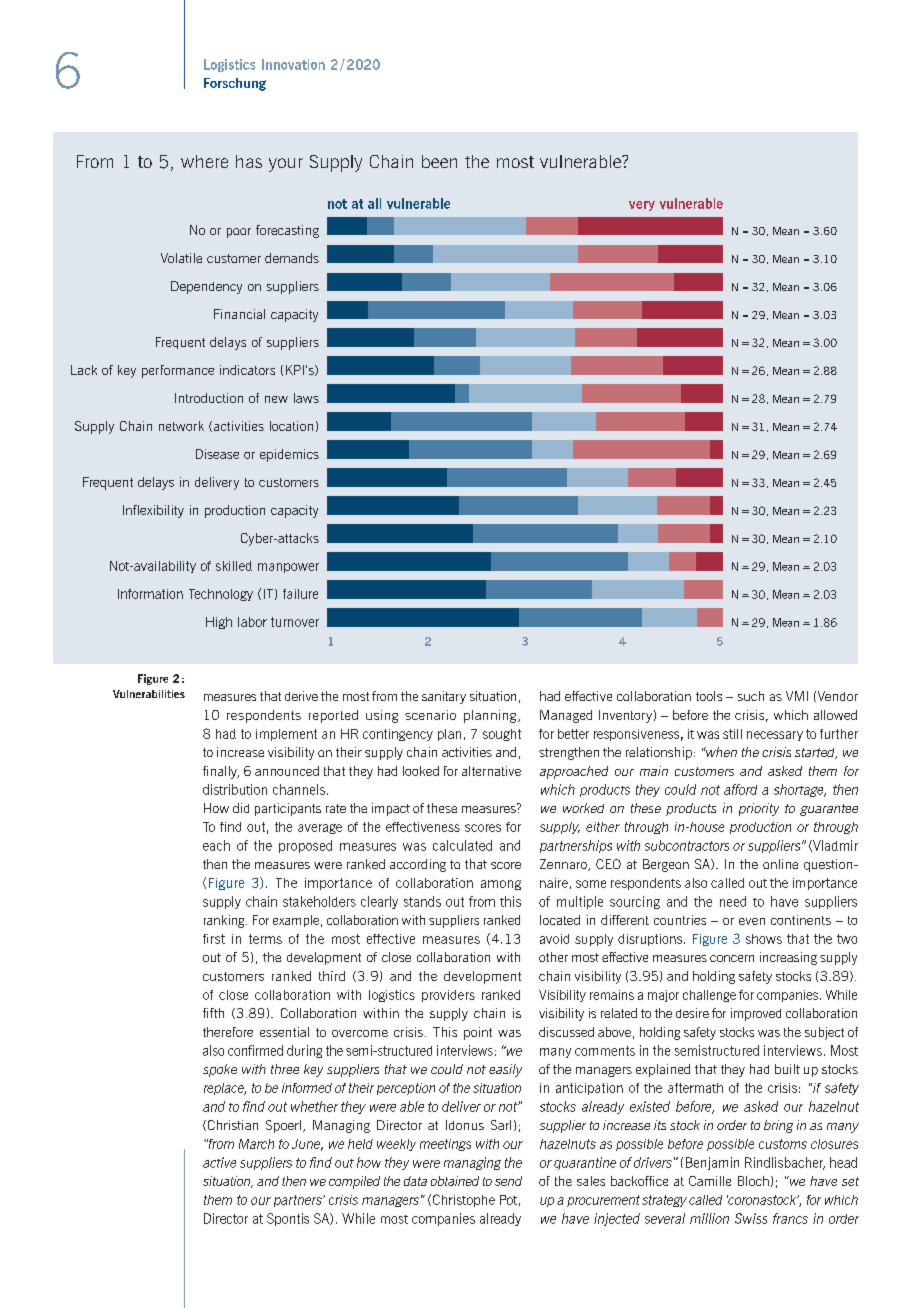  I want to click on sales, so click(591, 1181).
